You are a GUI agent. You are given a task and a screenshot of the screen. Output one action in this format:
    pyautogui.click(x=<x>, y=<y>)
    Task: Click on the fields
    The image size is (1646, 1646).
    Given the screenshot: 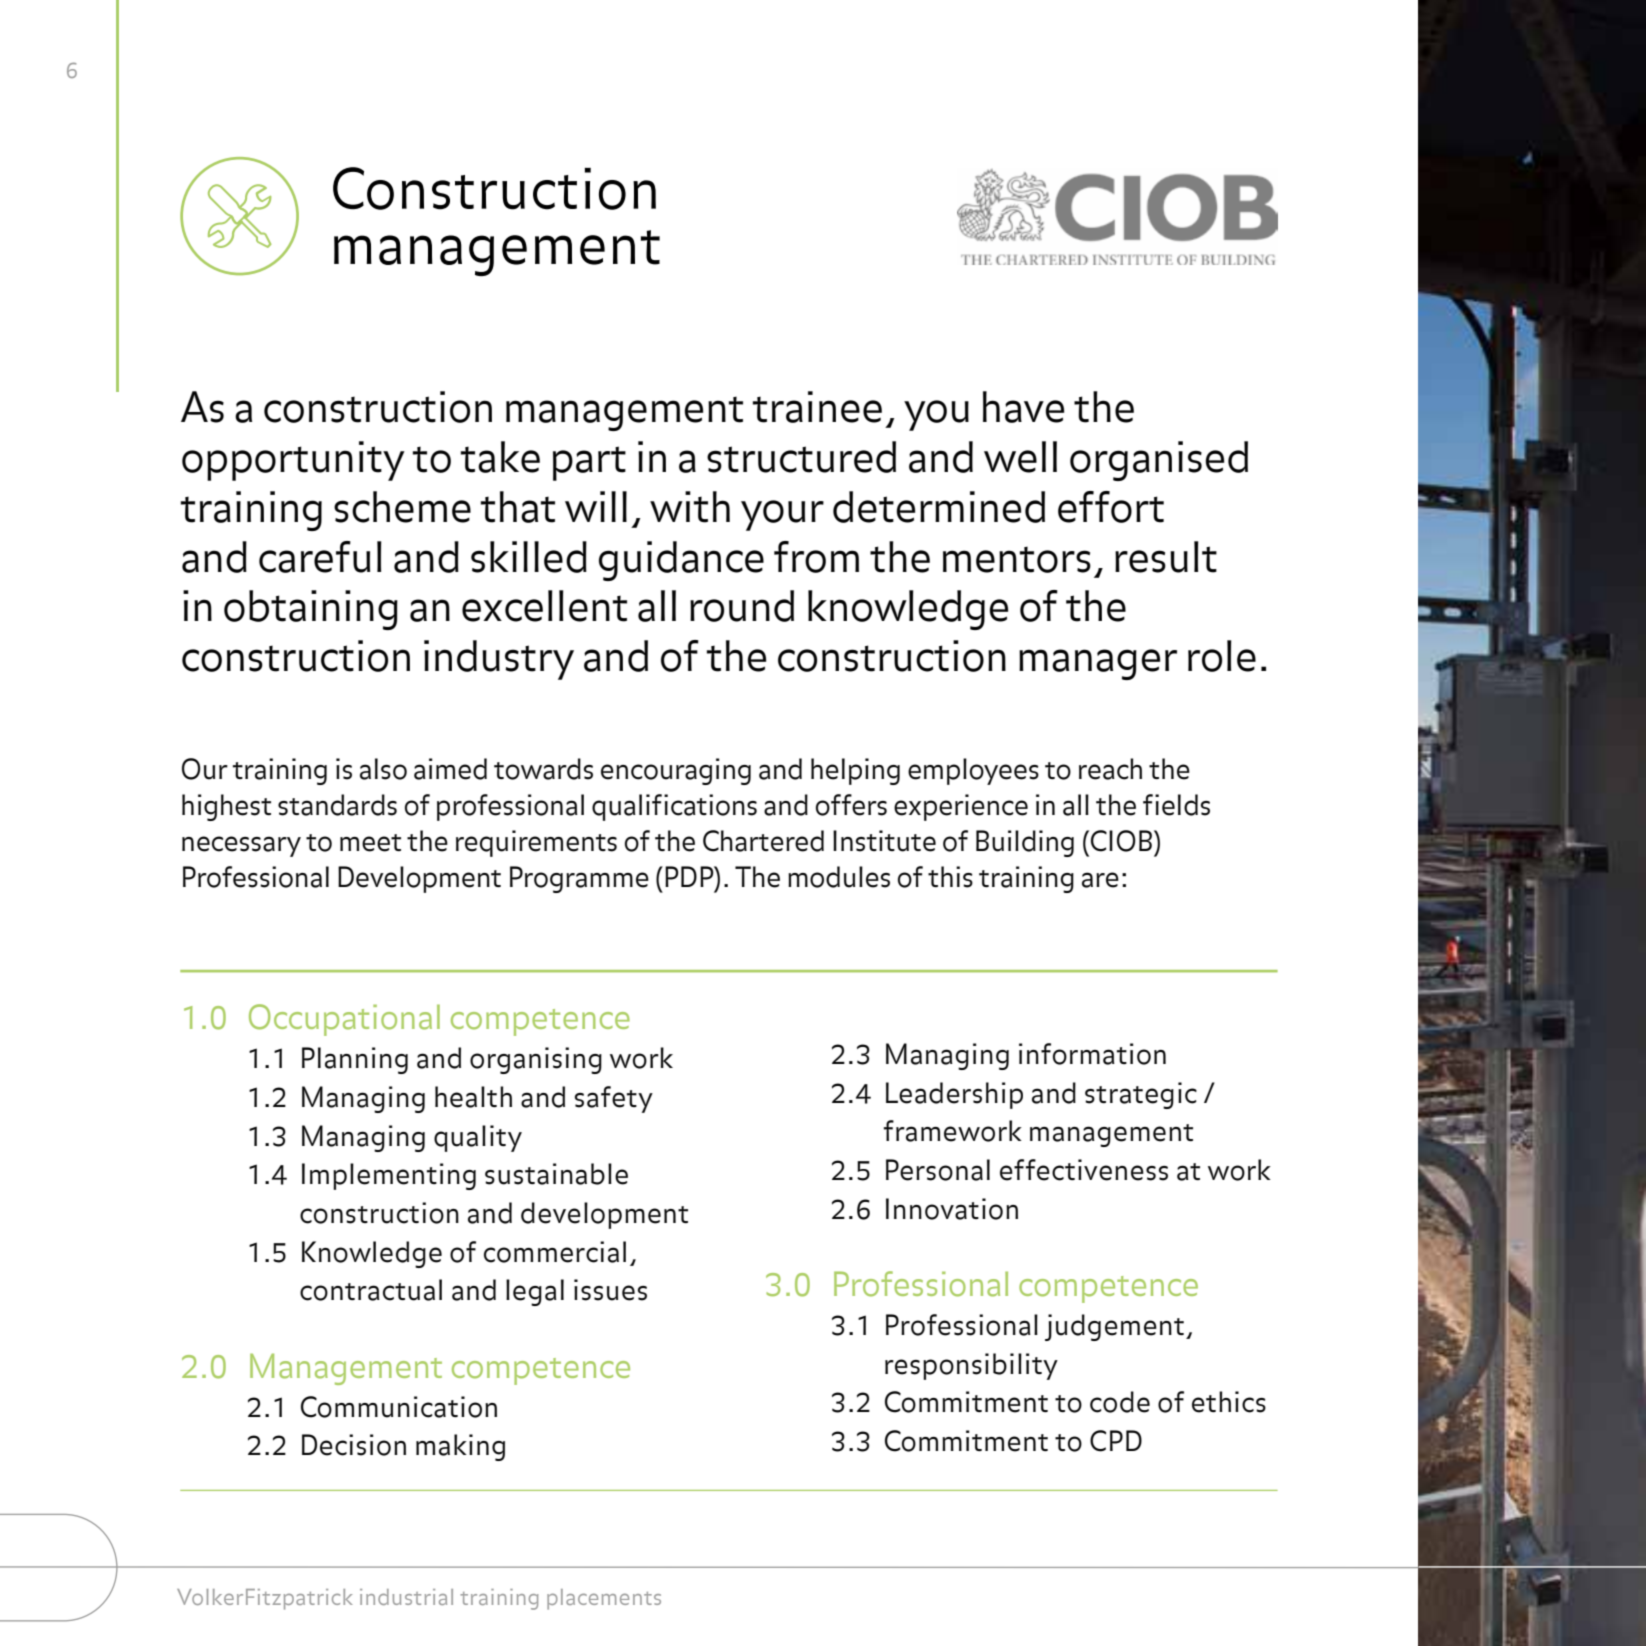 What is the action you would take?
    pyautogui.click(x=1176, y=805)
